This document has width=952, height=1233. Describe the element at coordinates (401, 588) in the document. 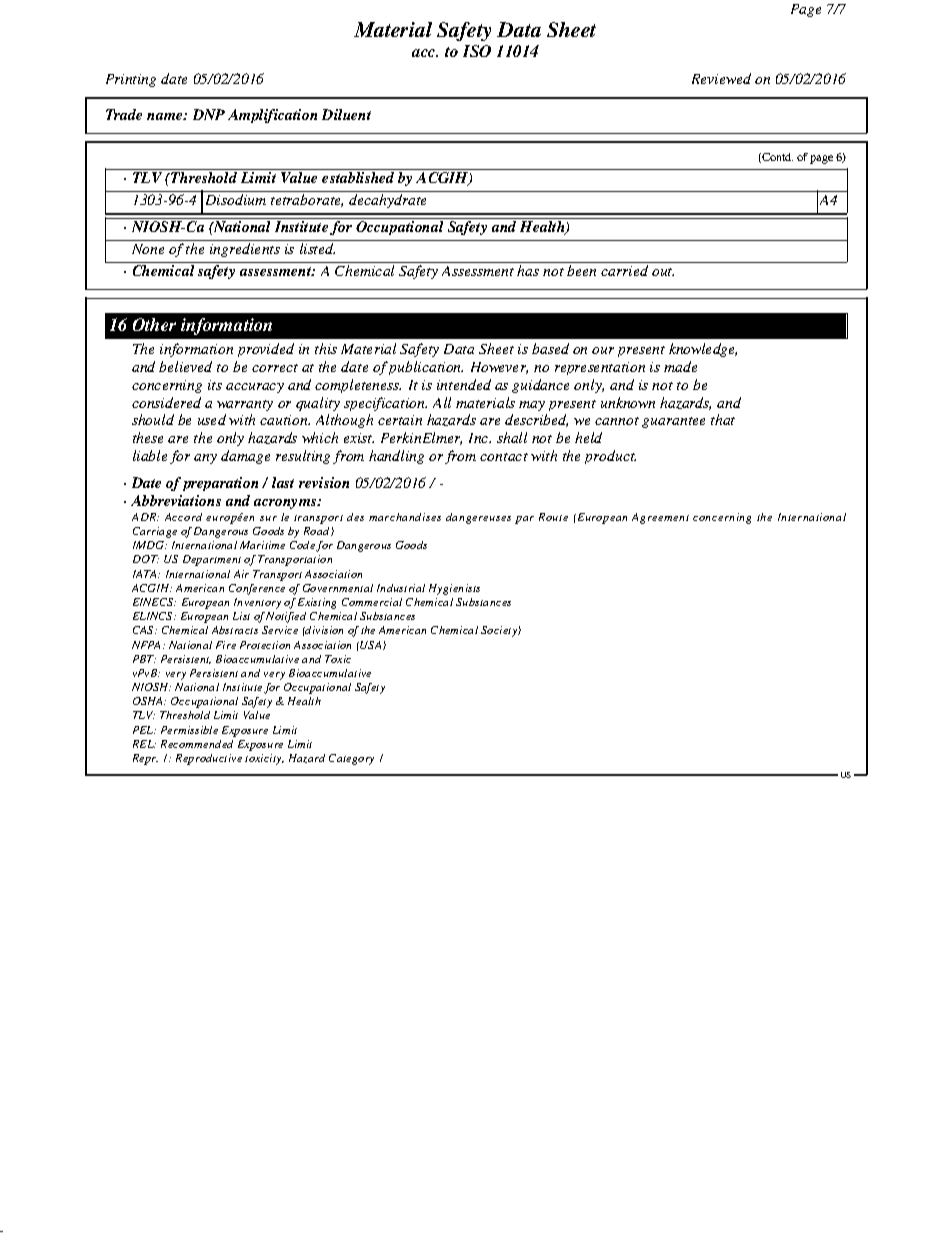

I see `Industrial` at that location.
